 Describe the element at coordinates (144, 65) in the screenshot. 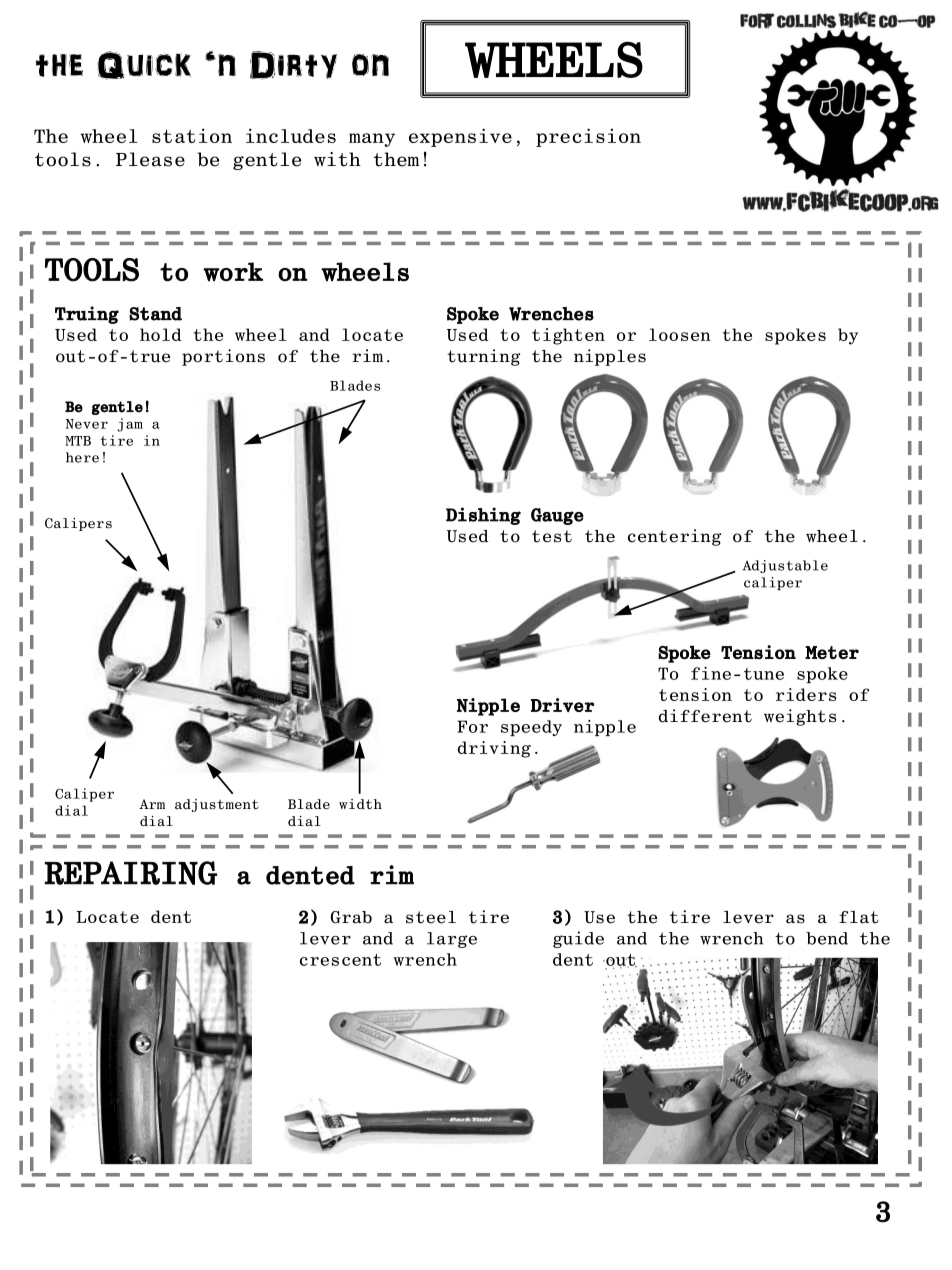

I see `Quick` at that location.
